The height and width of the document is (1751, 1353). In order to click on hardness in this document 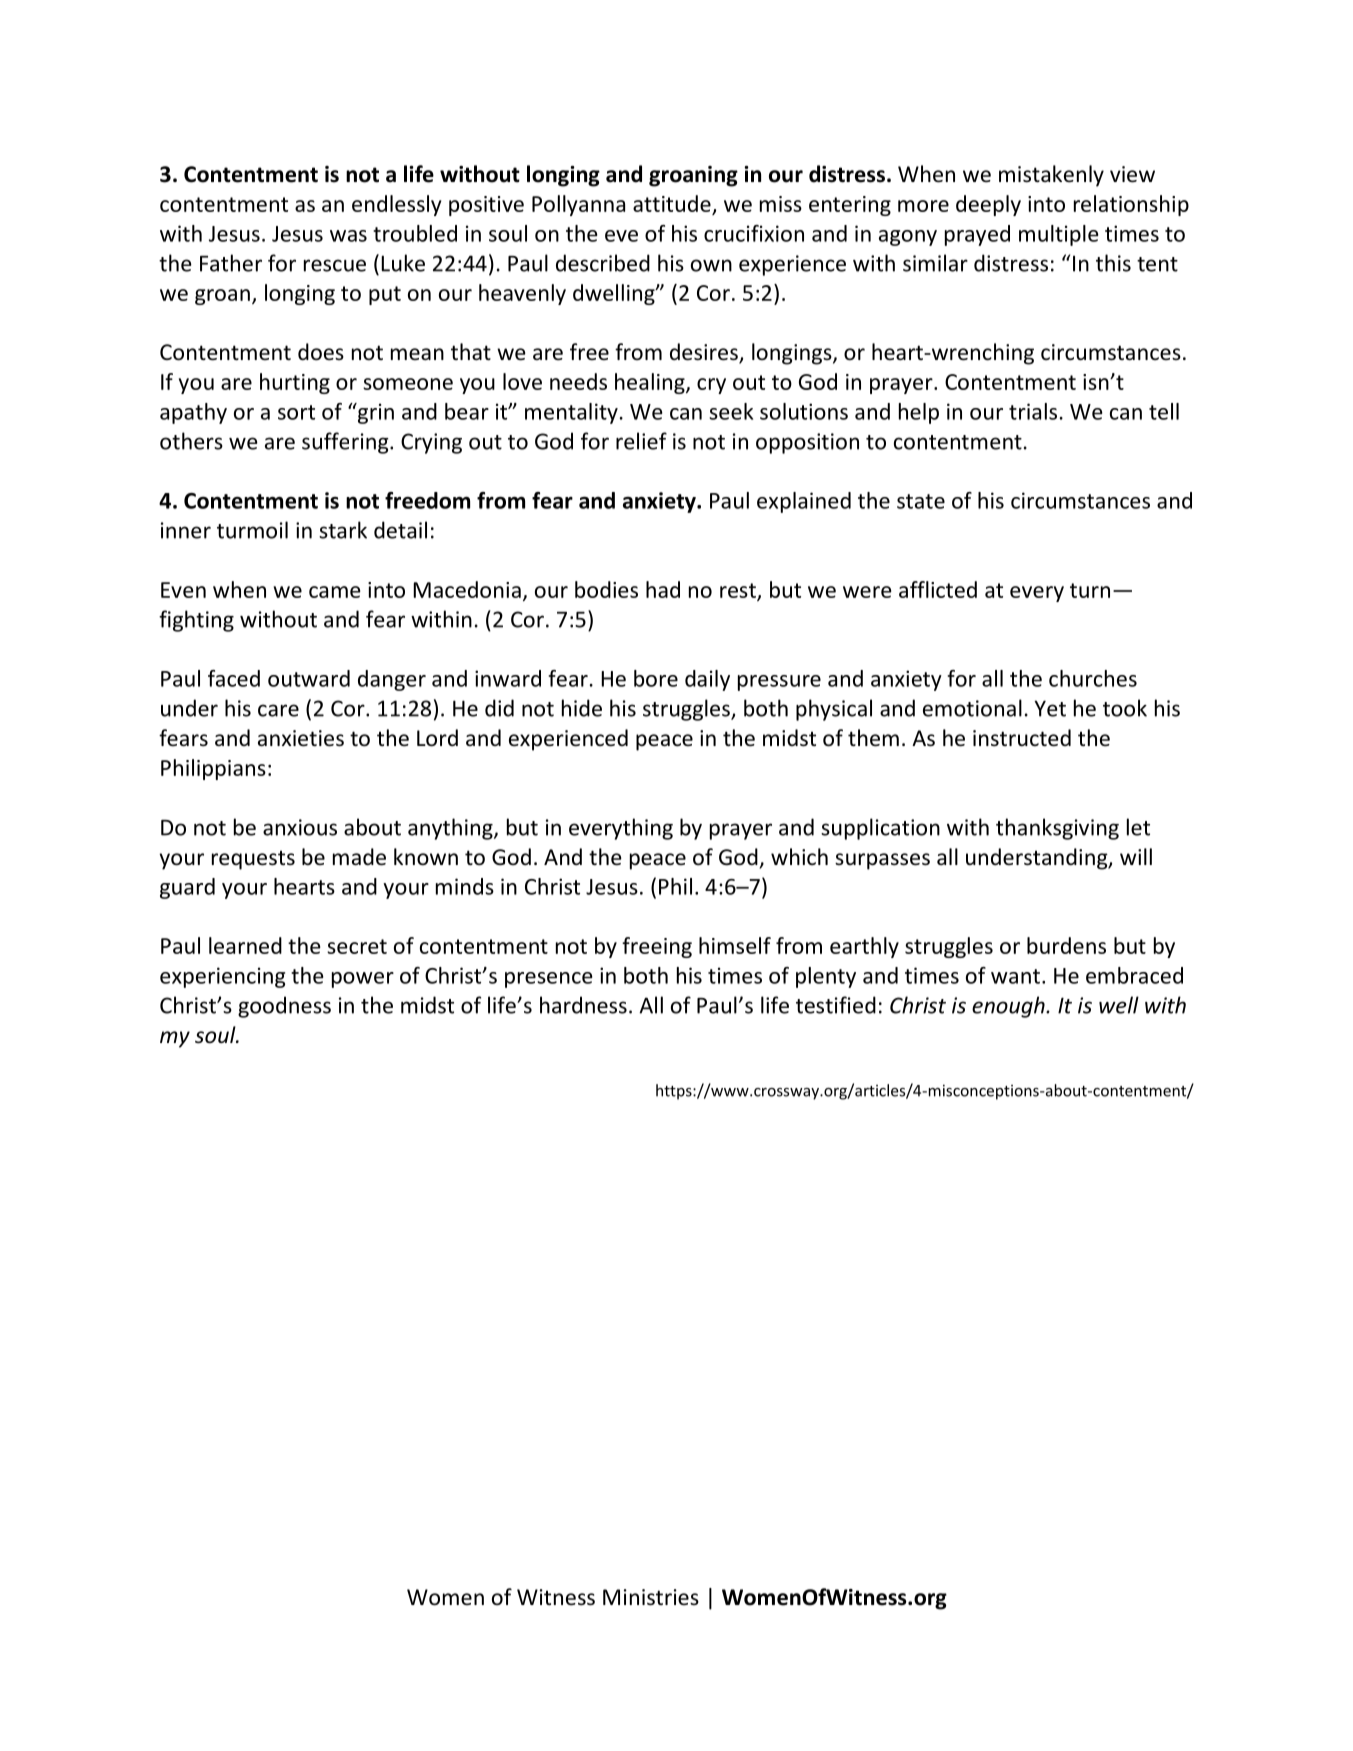, I will do `click(583, 1005)`.
